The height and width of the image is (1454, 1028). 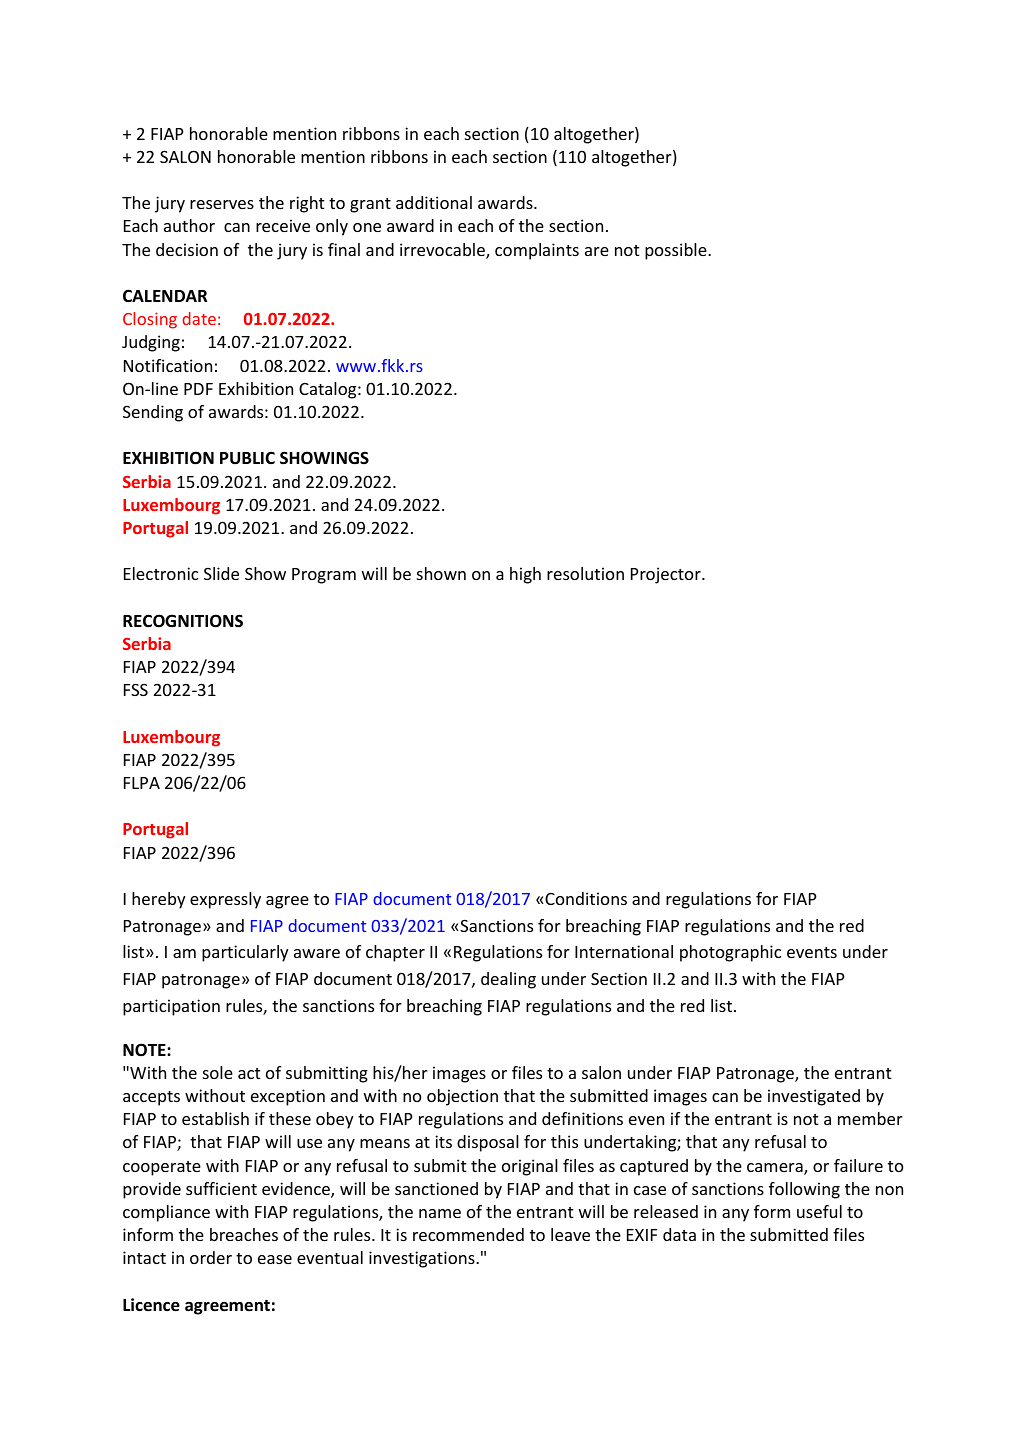 I want to click on FLPA, so click(x=142, y=783).
